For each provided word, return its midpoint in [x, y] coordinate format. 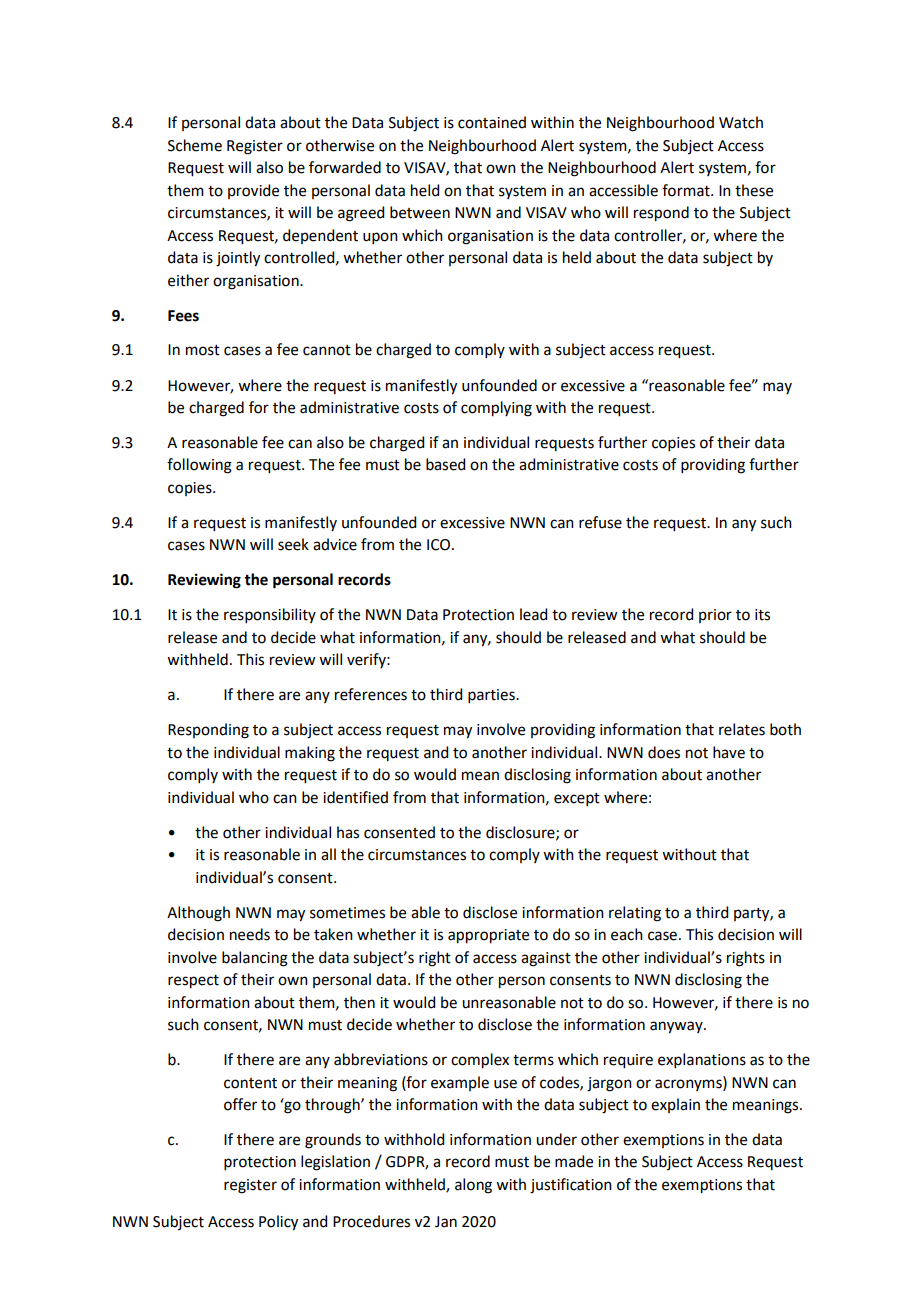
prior [715, 616]
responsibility [270, 615]
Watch [741, 122]
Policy [278, 1223]
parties [492, 696]
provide [253, 191]
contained [492, 122]
